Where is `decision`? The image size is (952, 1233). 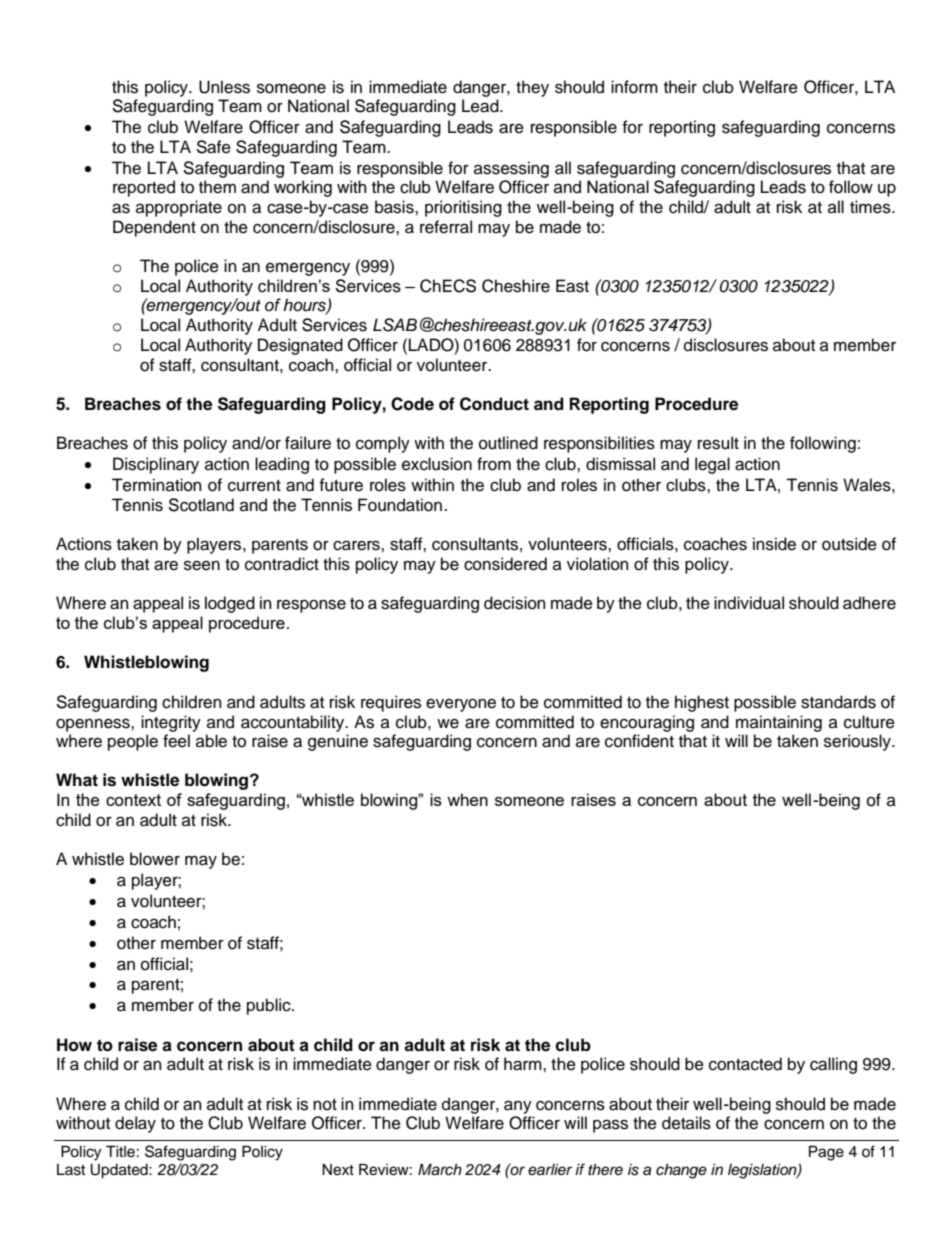 decision is located at coordinates (515, 603).
